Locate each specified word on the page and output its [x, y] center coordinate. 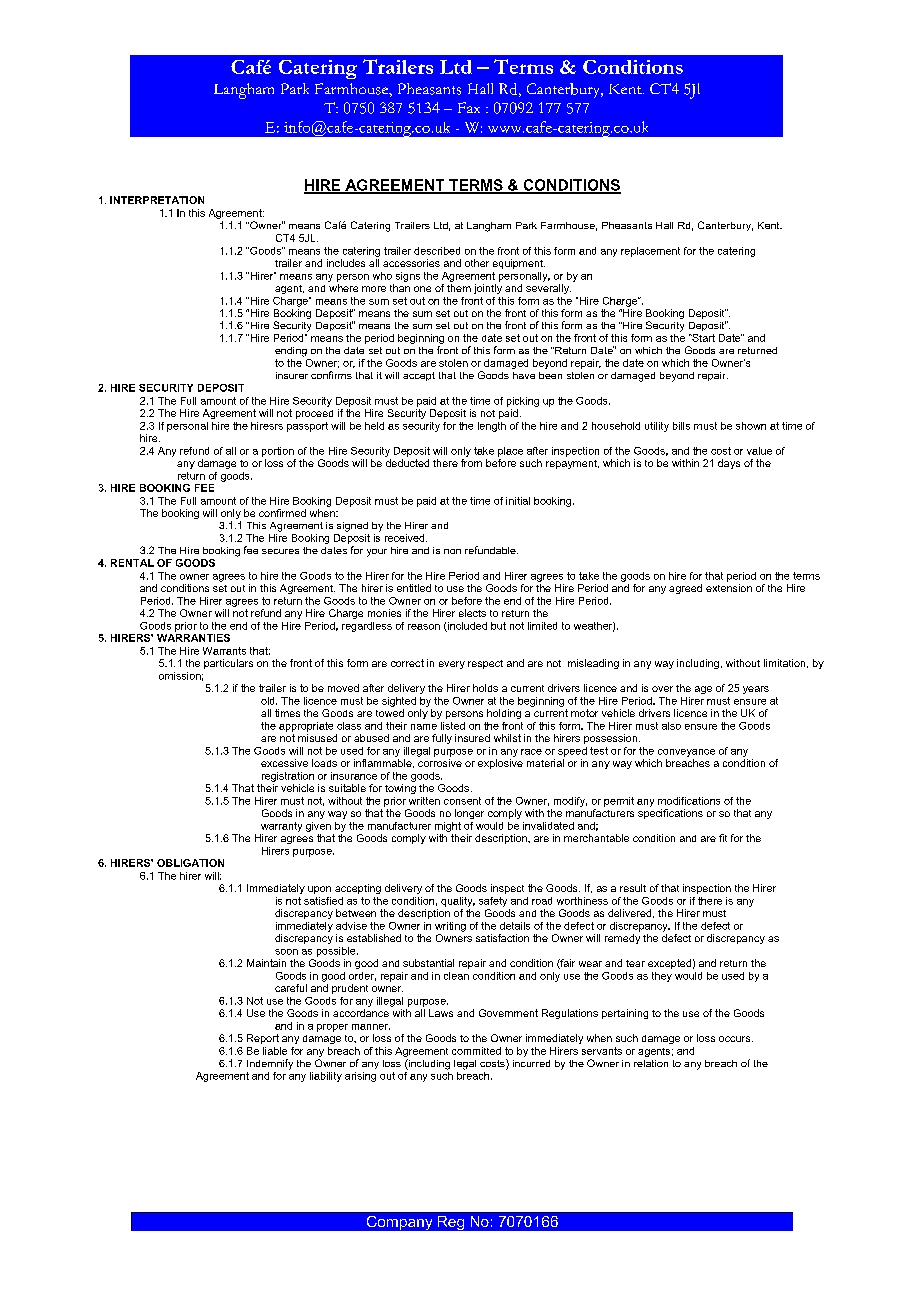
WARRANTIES [193, 636]
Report [263, 1039]
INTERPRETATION [157, 200]
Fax [469, 107]
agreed [685, 589]
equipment [519, 264]
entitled [414, 588]
